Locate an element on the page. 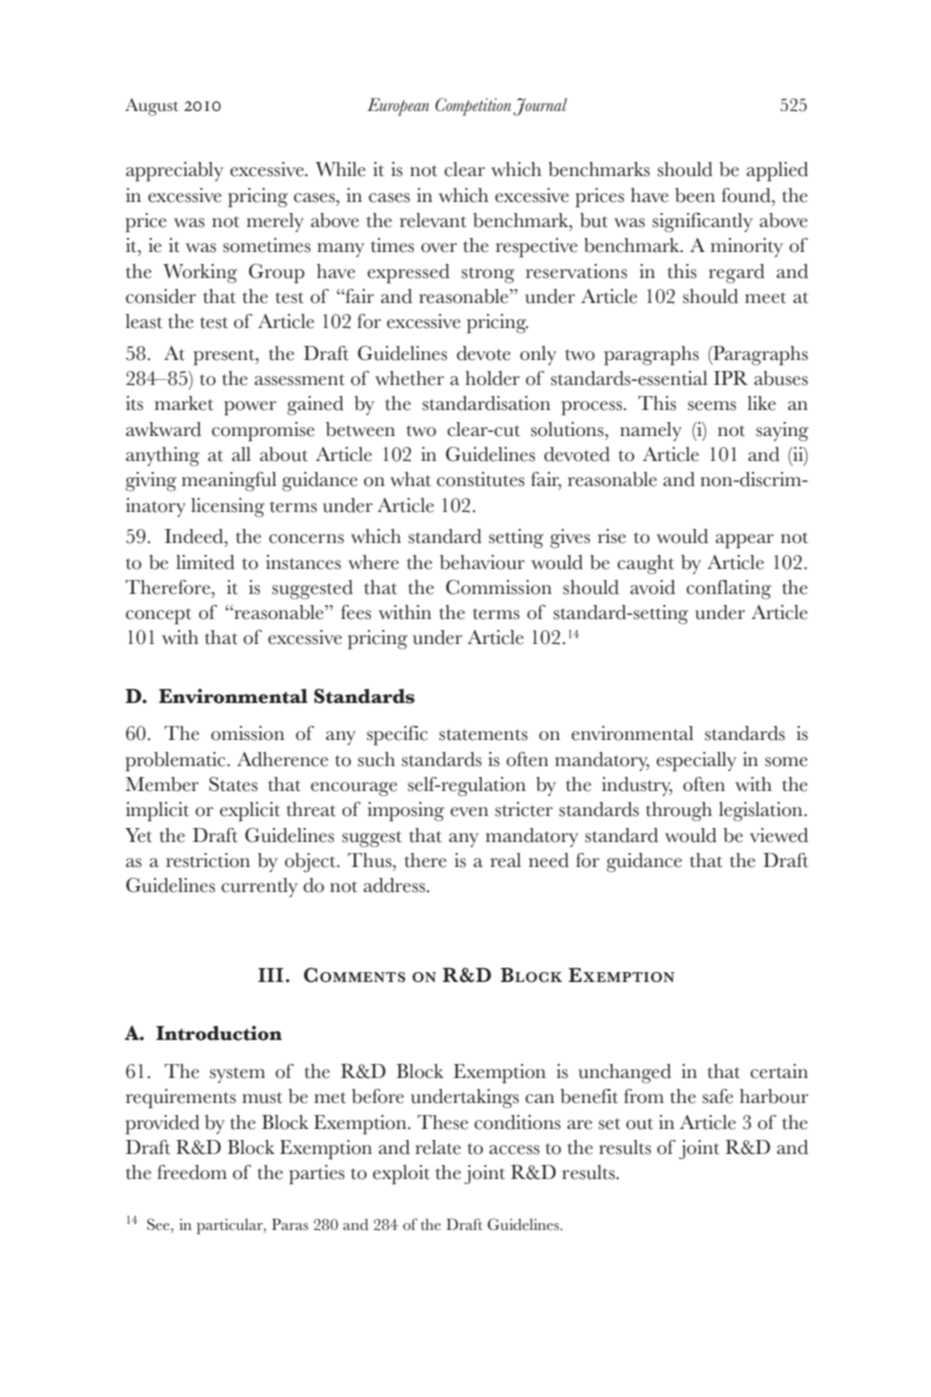 The height and width of the page is (1397, 931). safe is located at coordinates (717, 1096).
